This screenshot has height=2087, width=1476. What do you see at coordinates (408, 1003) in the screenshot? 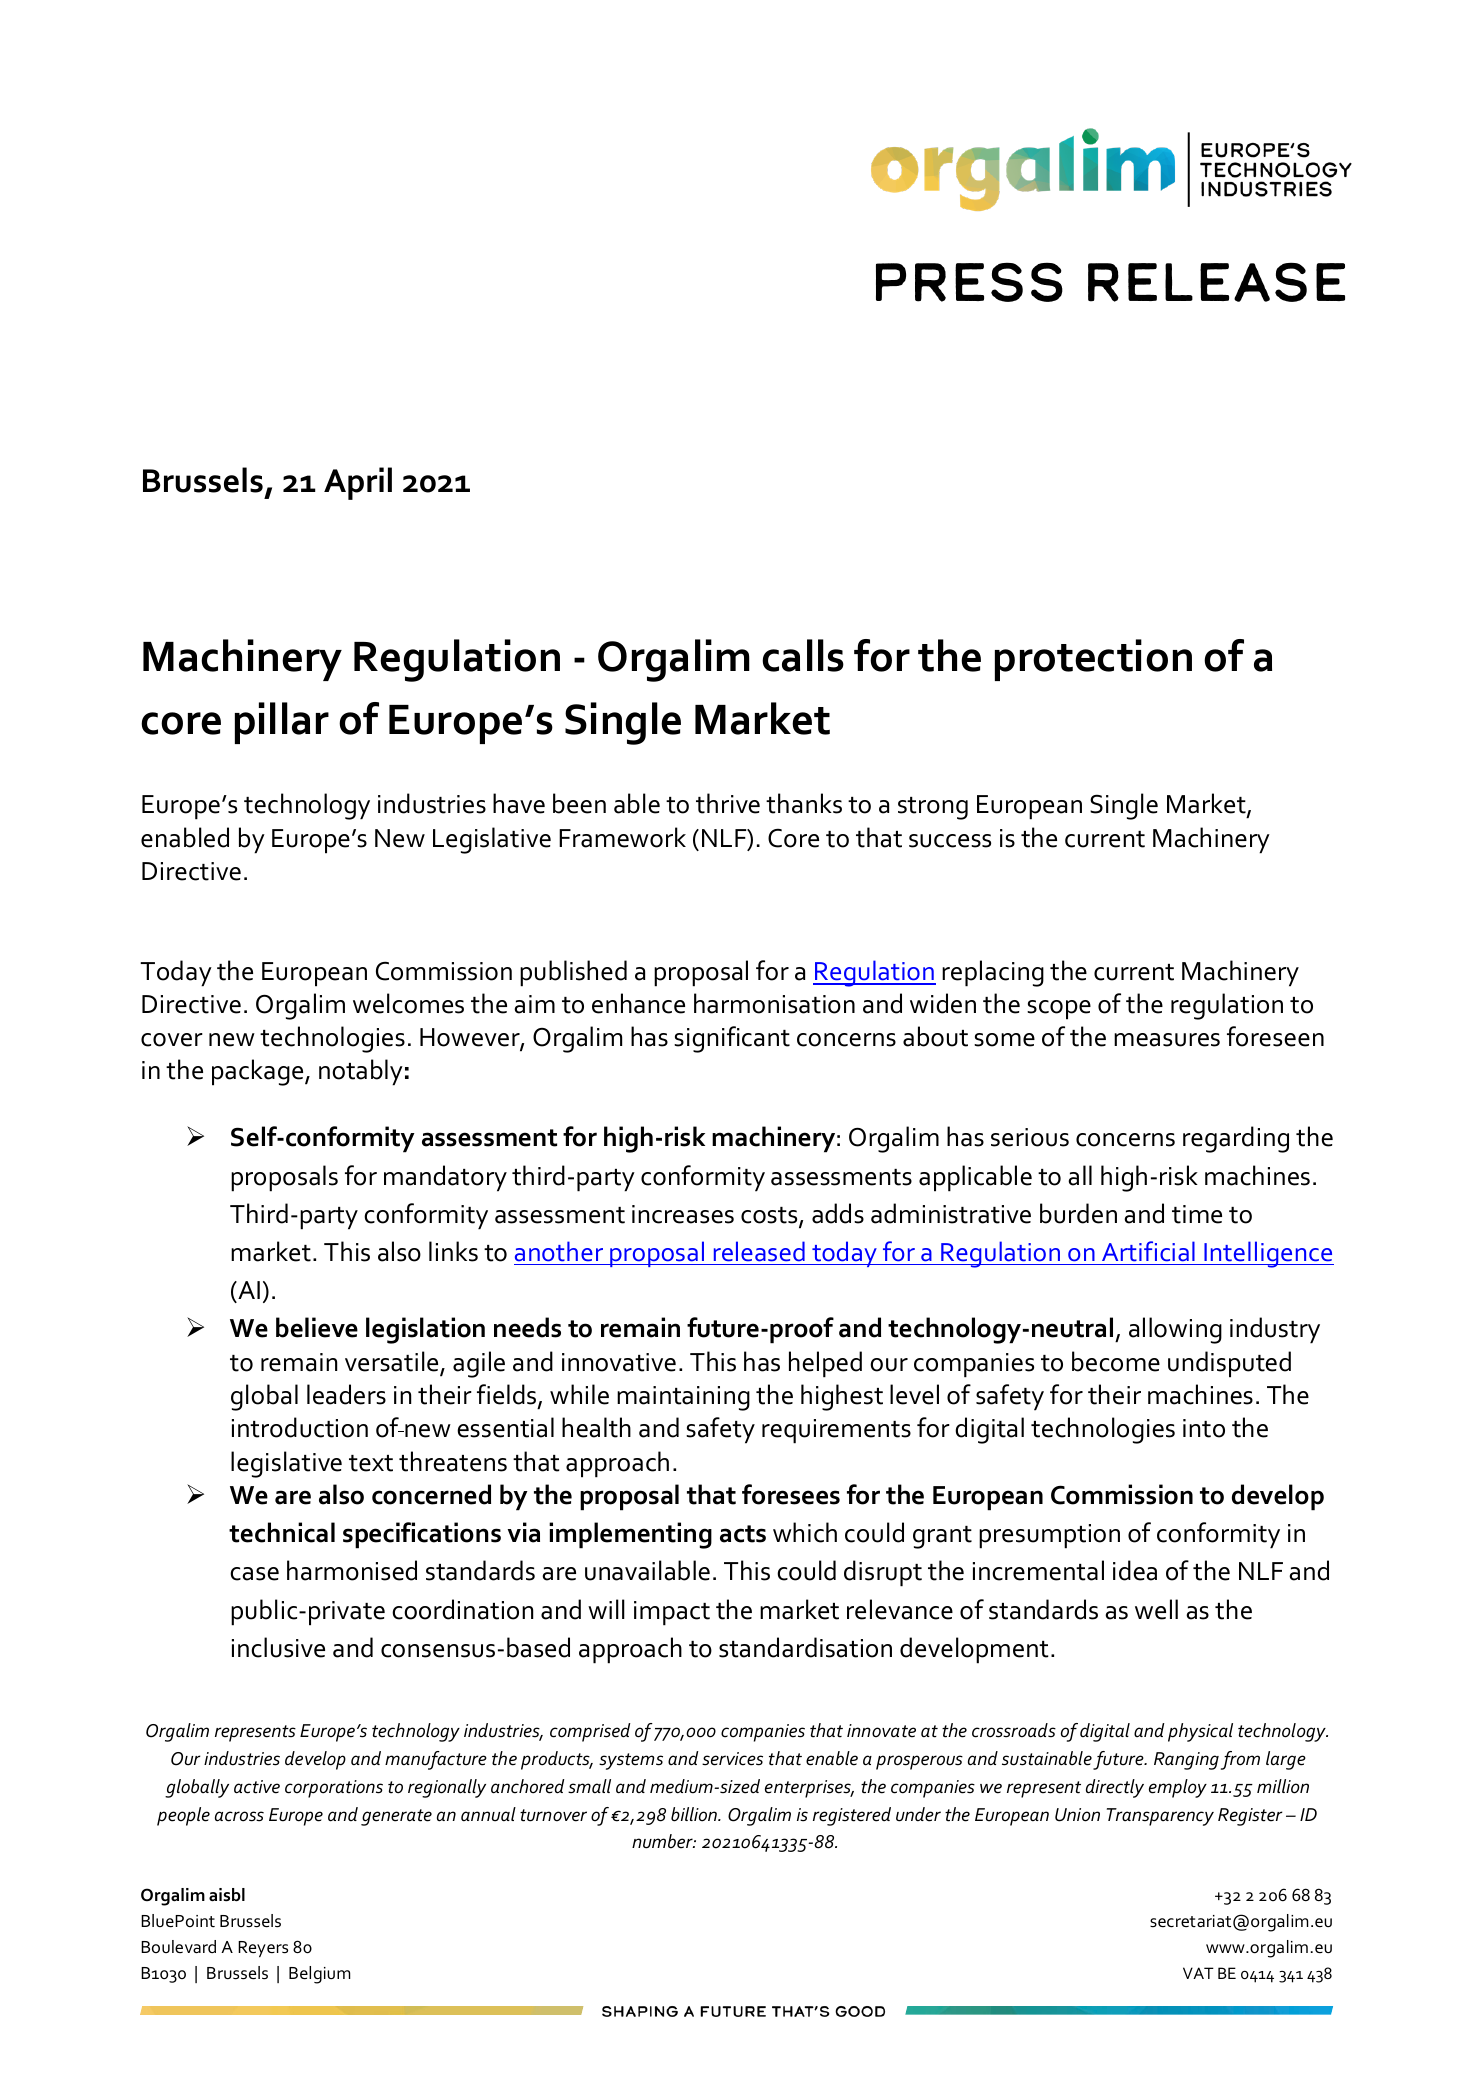
I see `welcomes` at bounding box center [408, 1003].
